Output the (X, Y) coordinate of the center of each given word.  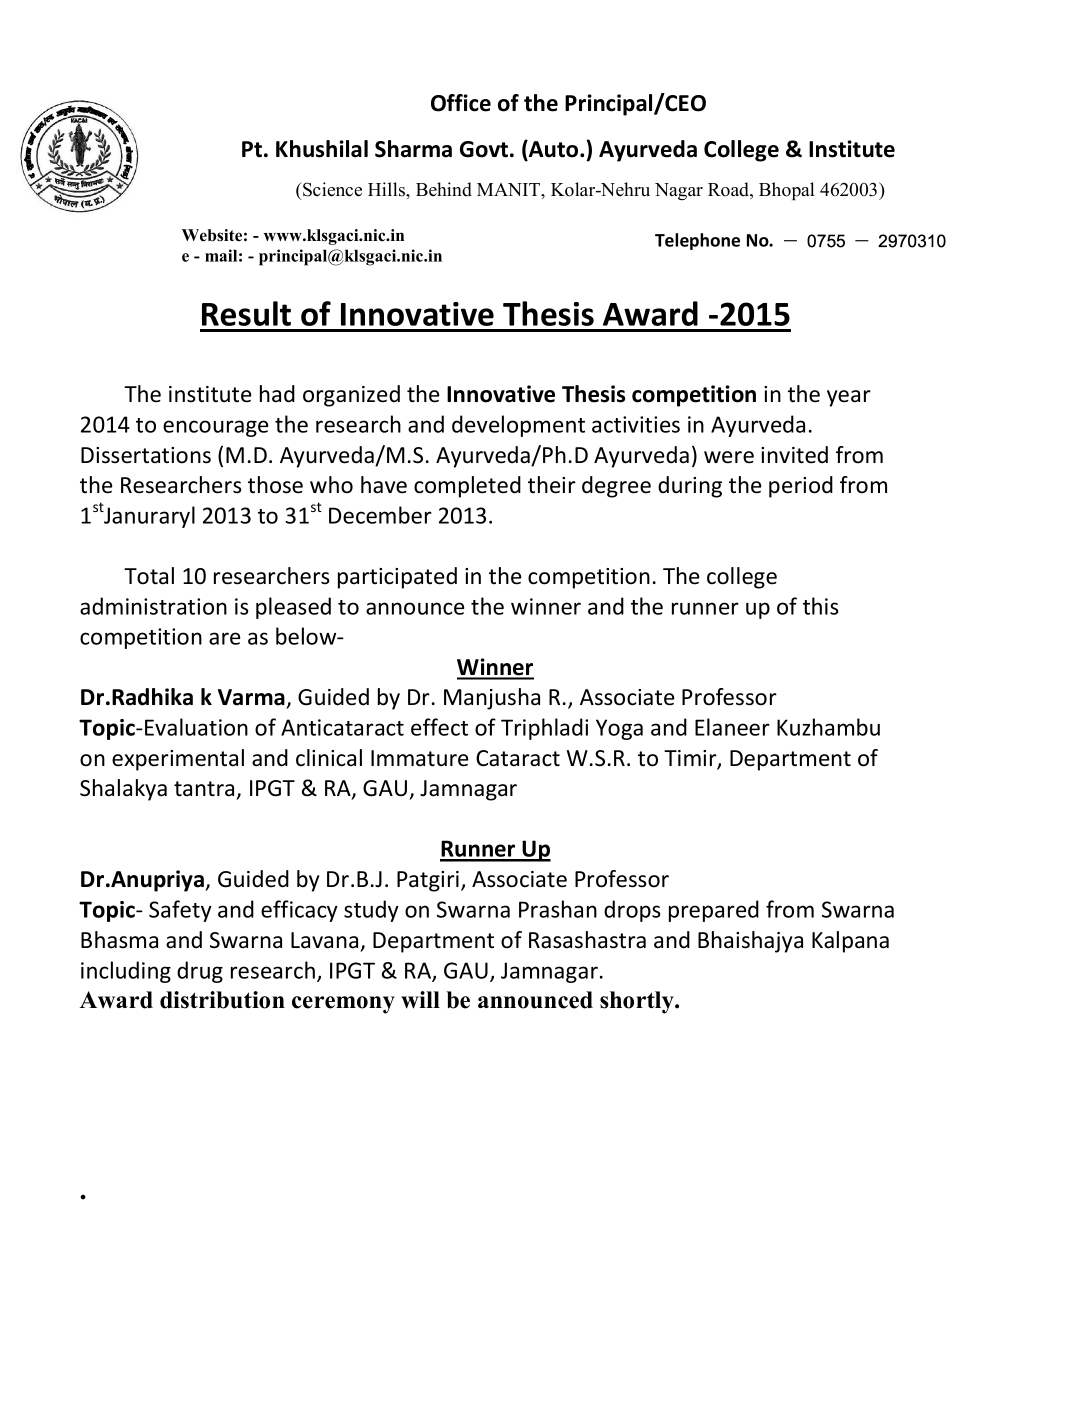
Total (149, 576)
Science (331, 189)
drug (200, 972)
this (821, 606)
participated (397, 578)
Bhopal (787, 191)
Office (461, 103)
